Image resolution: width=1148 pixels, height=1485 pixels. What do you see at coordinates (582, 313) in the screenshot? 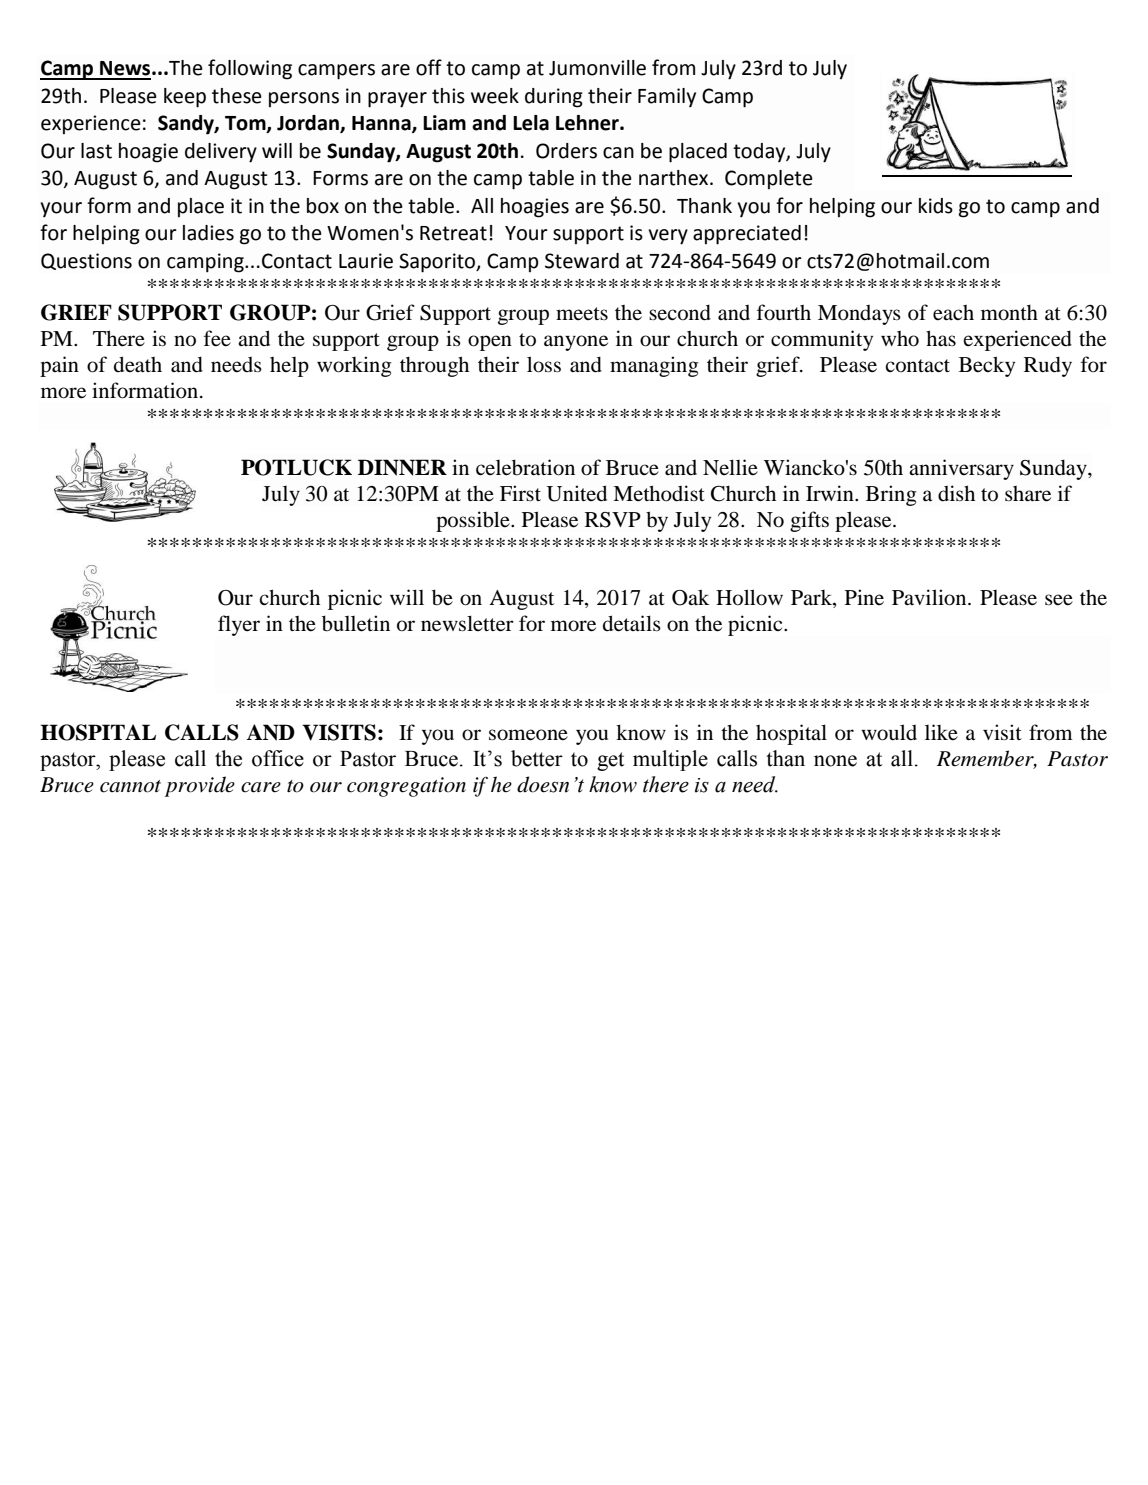
I see `meets` at bounding box center [582, 313].
